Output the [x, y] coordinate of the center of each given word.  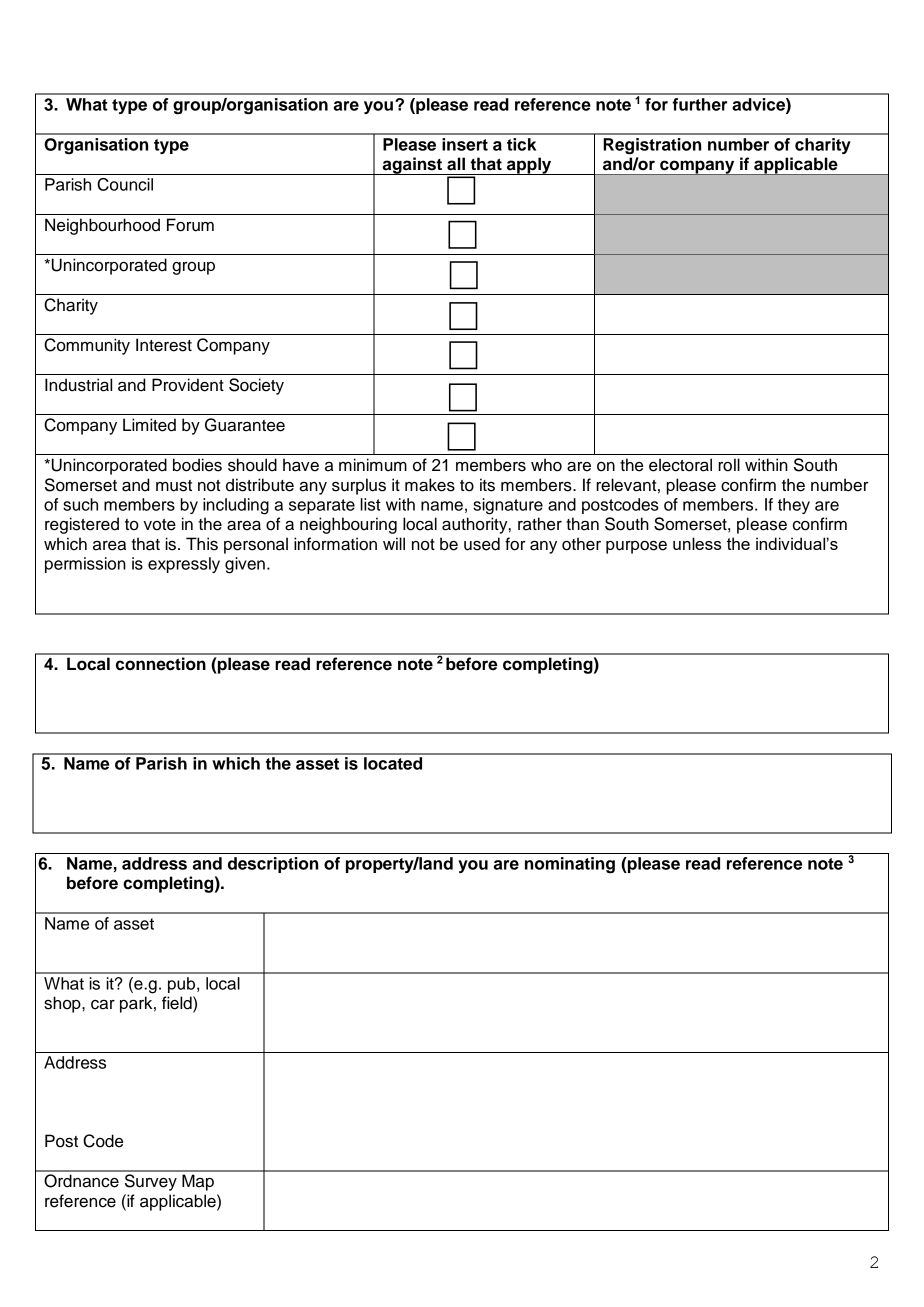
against [413, 166]
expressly [184, 565]
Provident [188, 385]
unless [697, 543]
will [394, 543]
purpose [636, 547]
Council [125, 184]
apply [529, 166]
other [581, 544]
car [103, 1005]
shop [63, 1004]
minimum [373, 465]
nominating [570, 865]
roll [729, 465]
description [273, 865]
